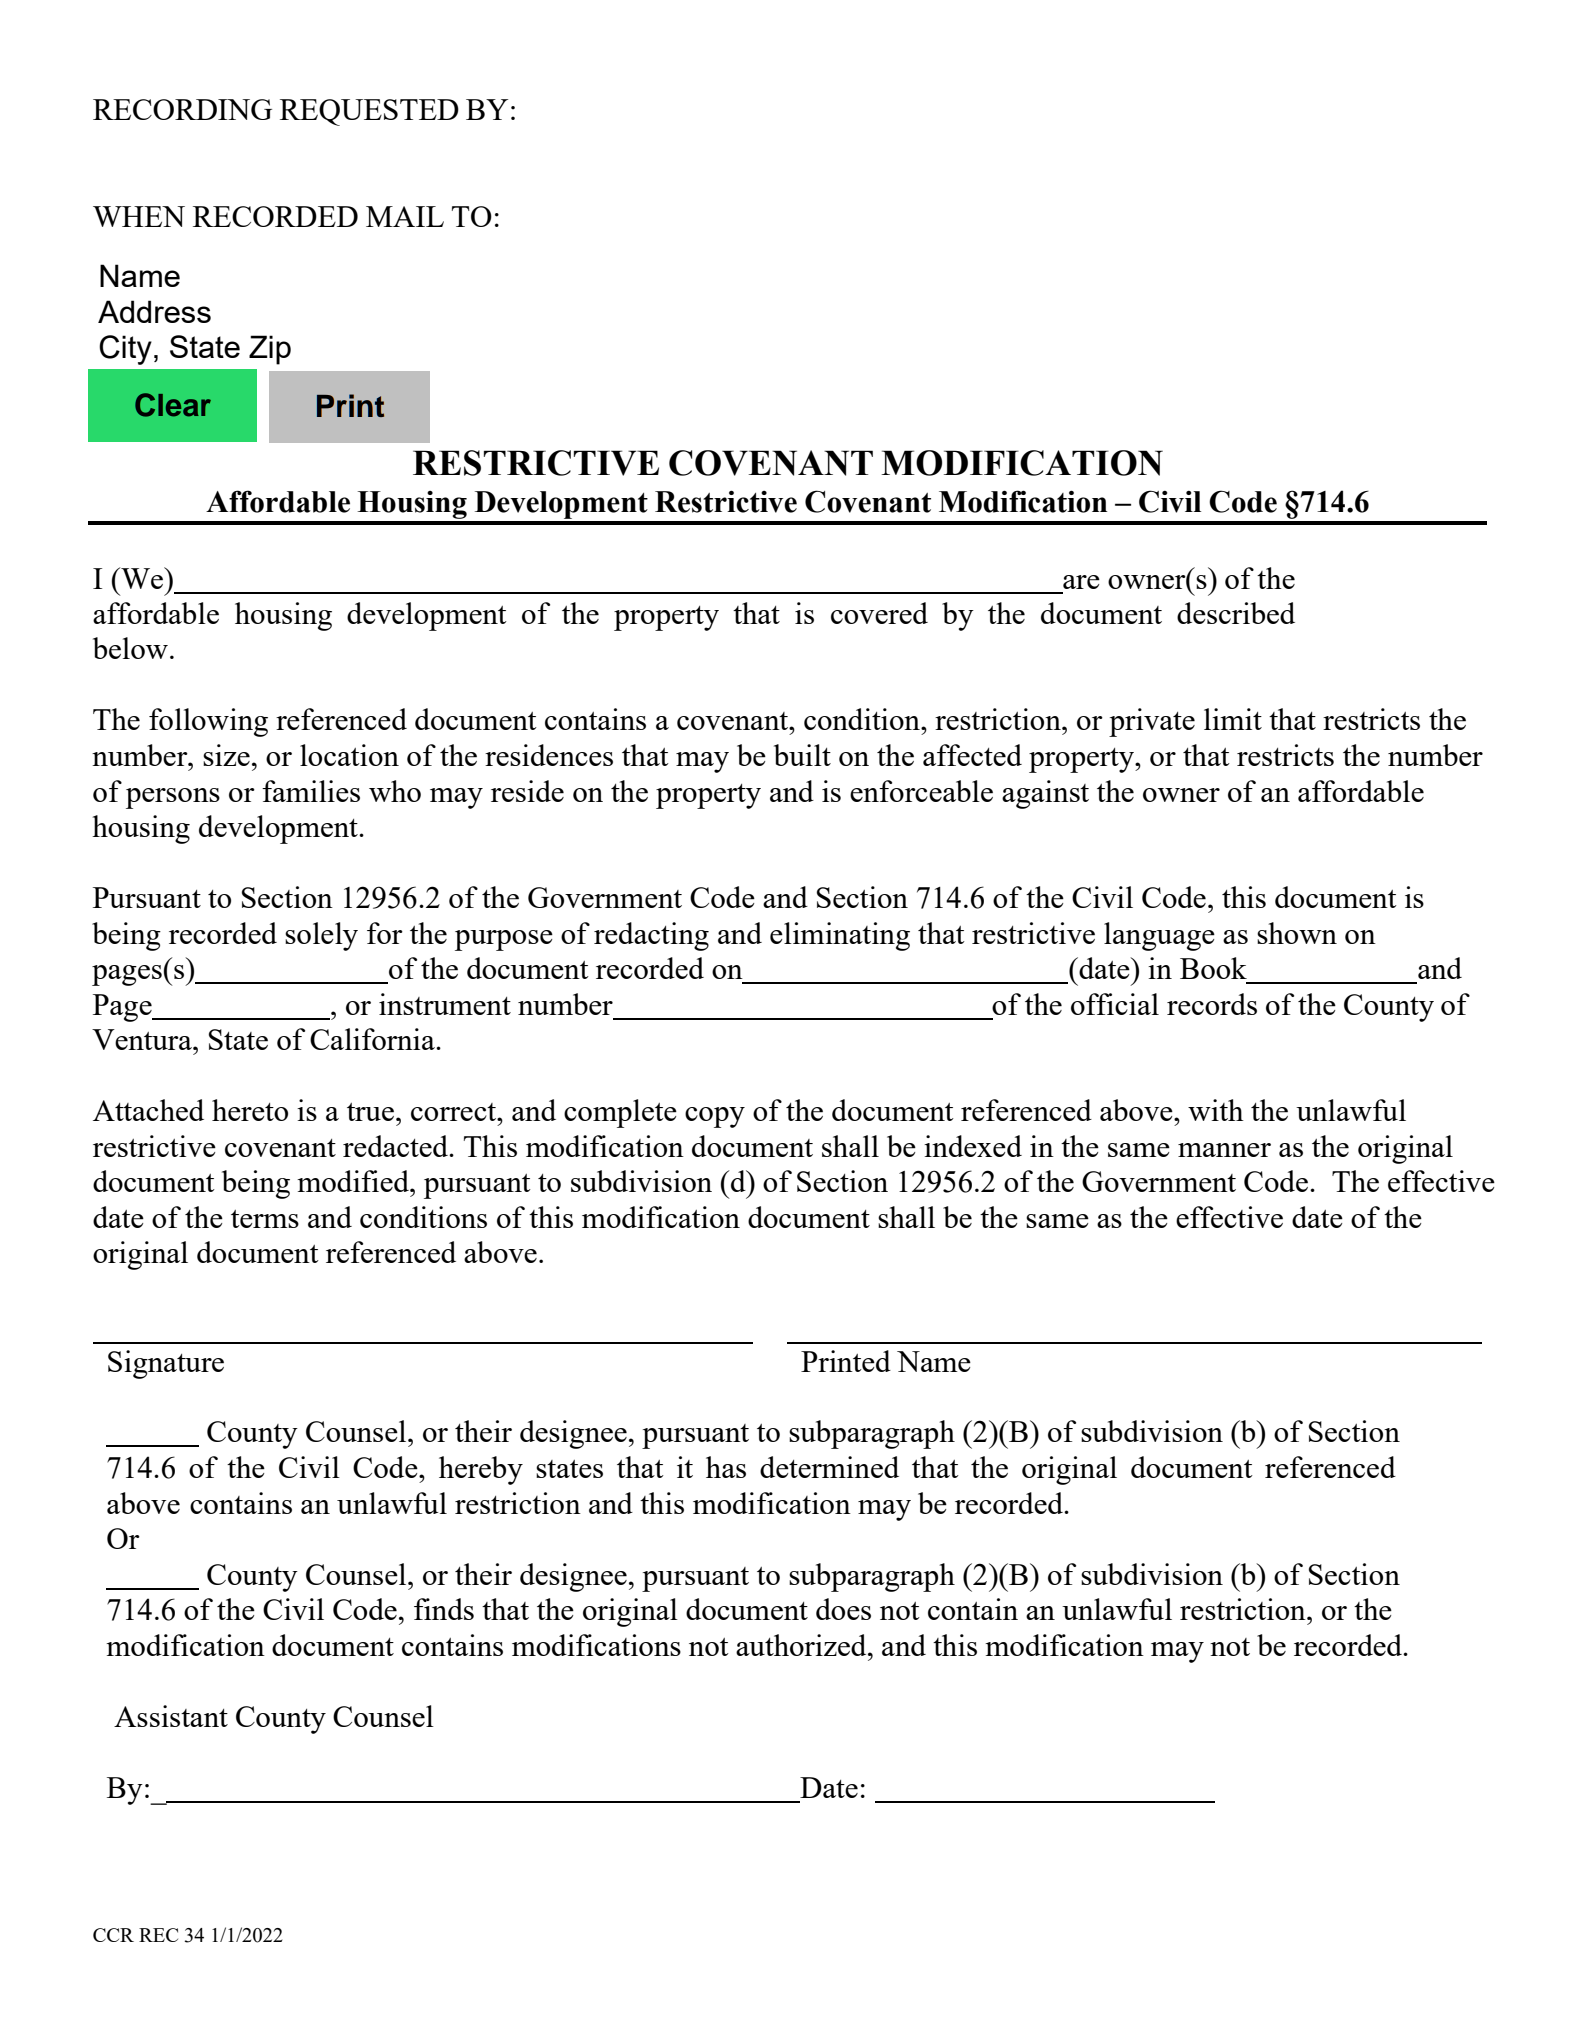 The image size is (1576, 2039). What do you see at coordinates (843, 1609) in the screenshot?
I see `does` at bounding box center [843, 1609].
